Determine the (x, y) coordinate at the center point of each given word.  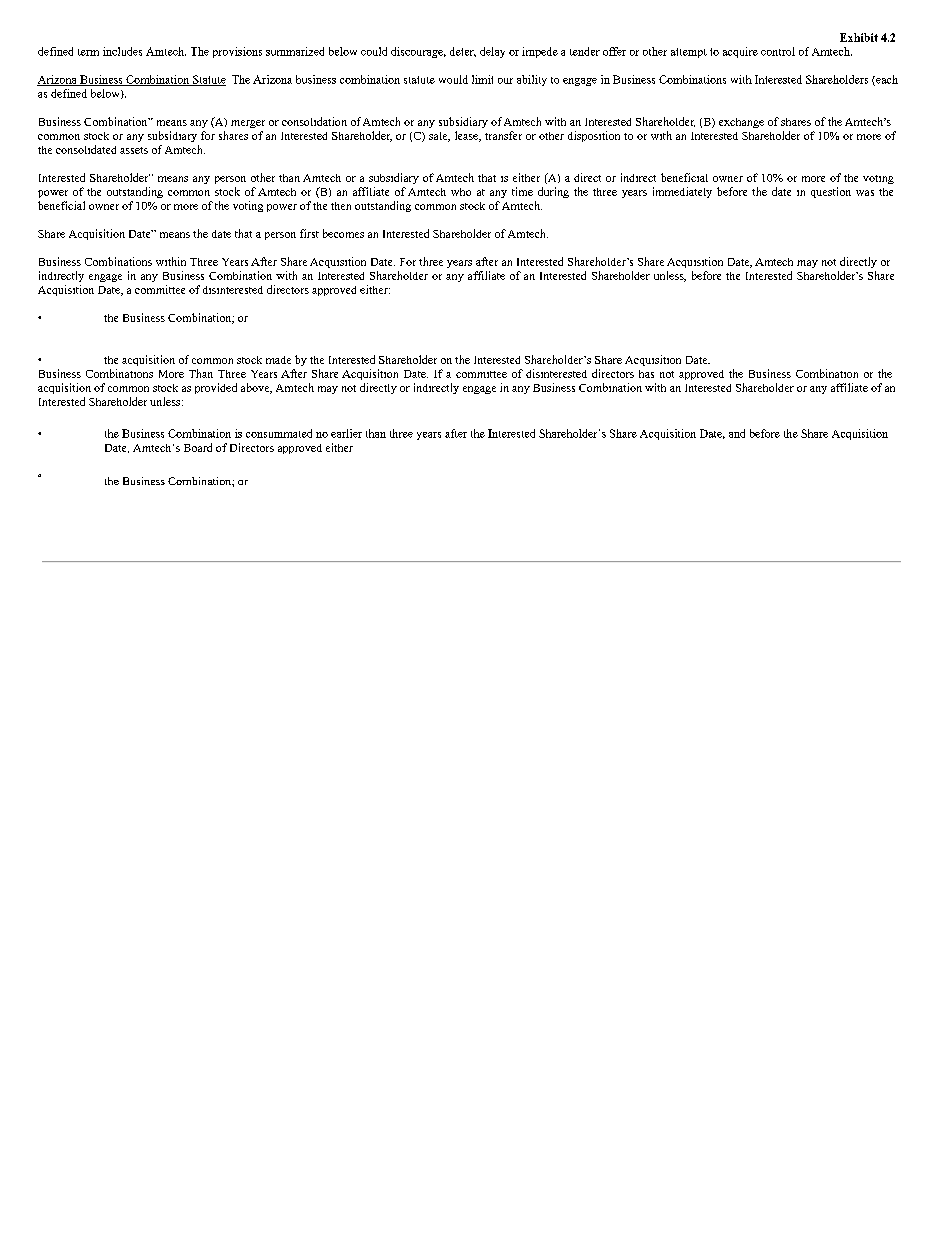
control (778, 51)
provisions (237, 52)
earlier (346, 433)
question (831, 192)
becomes (343, 233)
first (309, 233)
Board (198, 447)
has (646, 374)
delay (492, 52)
